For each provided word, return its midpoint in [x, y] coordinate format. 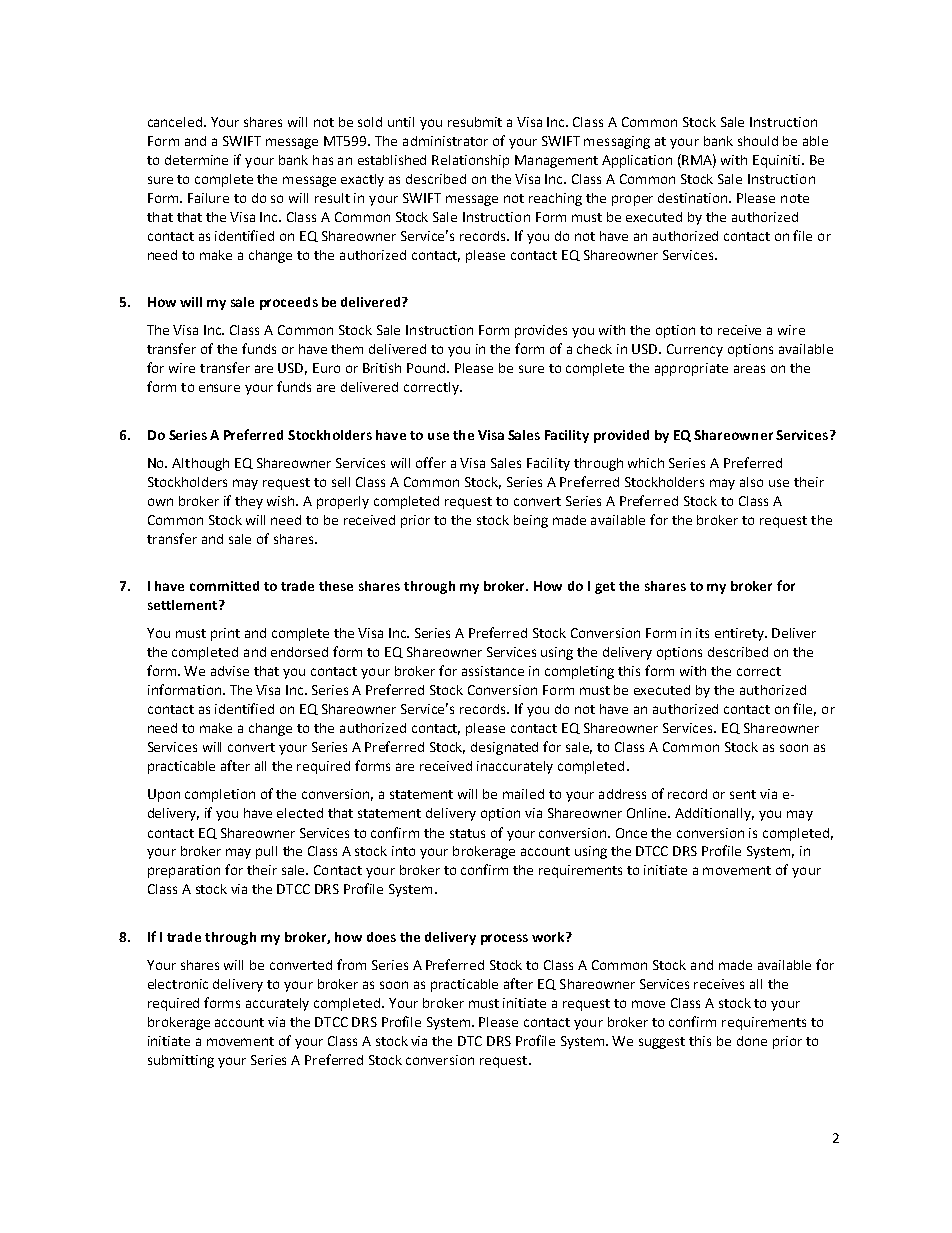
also [751, 482]
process [504, 939]
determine [196, 160]
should [758, 141]
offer [431, 462]
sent [743, 794]
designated [504, 748]
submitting [181, 1061]
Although [200, 464]
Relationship [470, 161]
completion [220, 795]
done [752, 1041]
